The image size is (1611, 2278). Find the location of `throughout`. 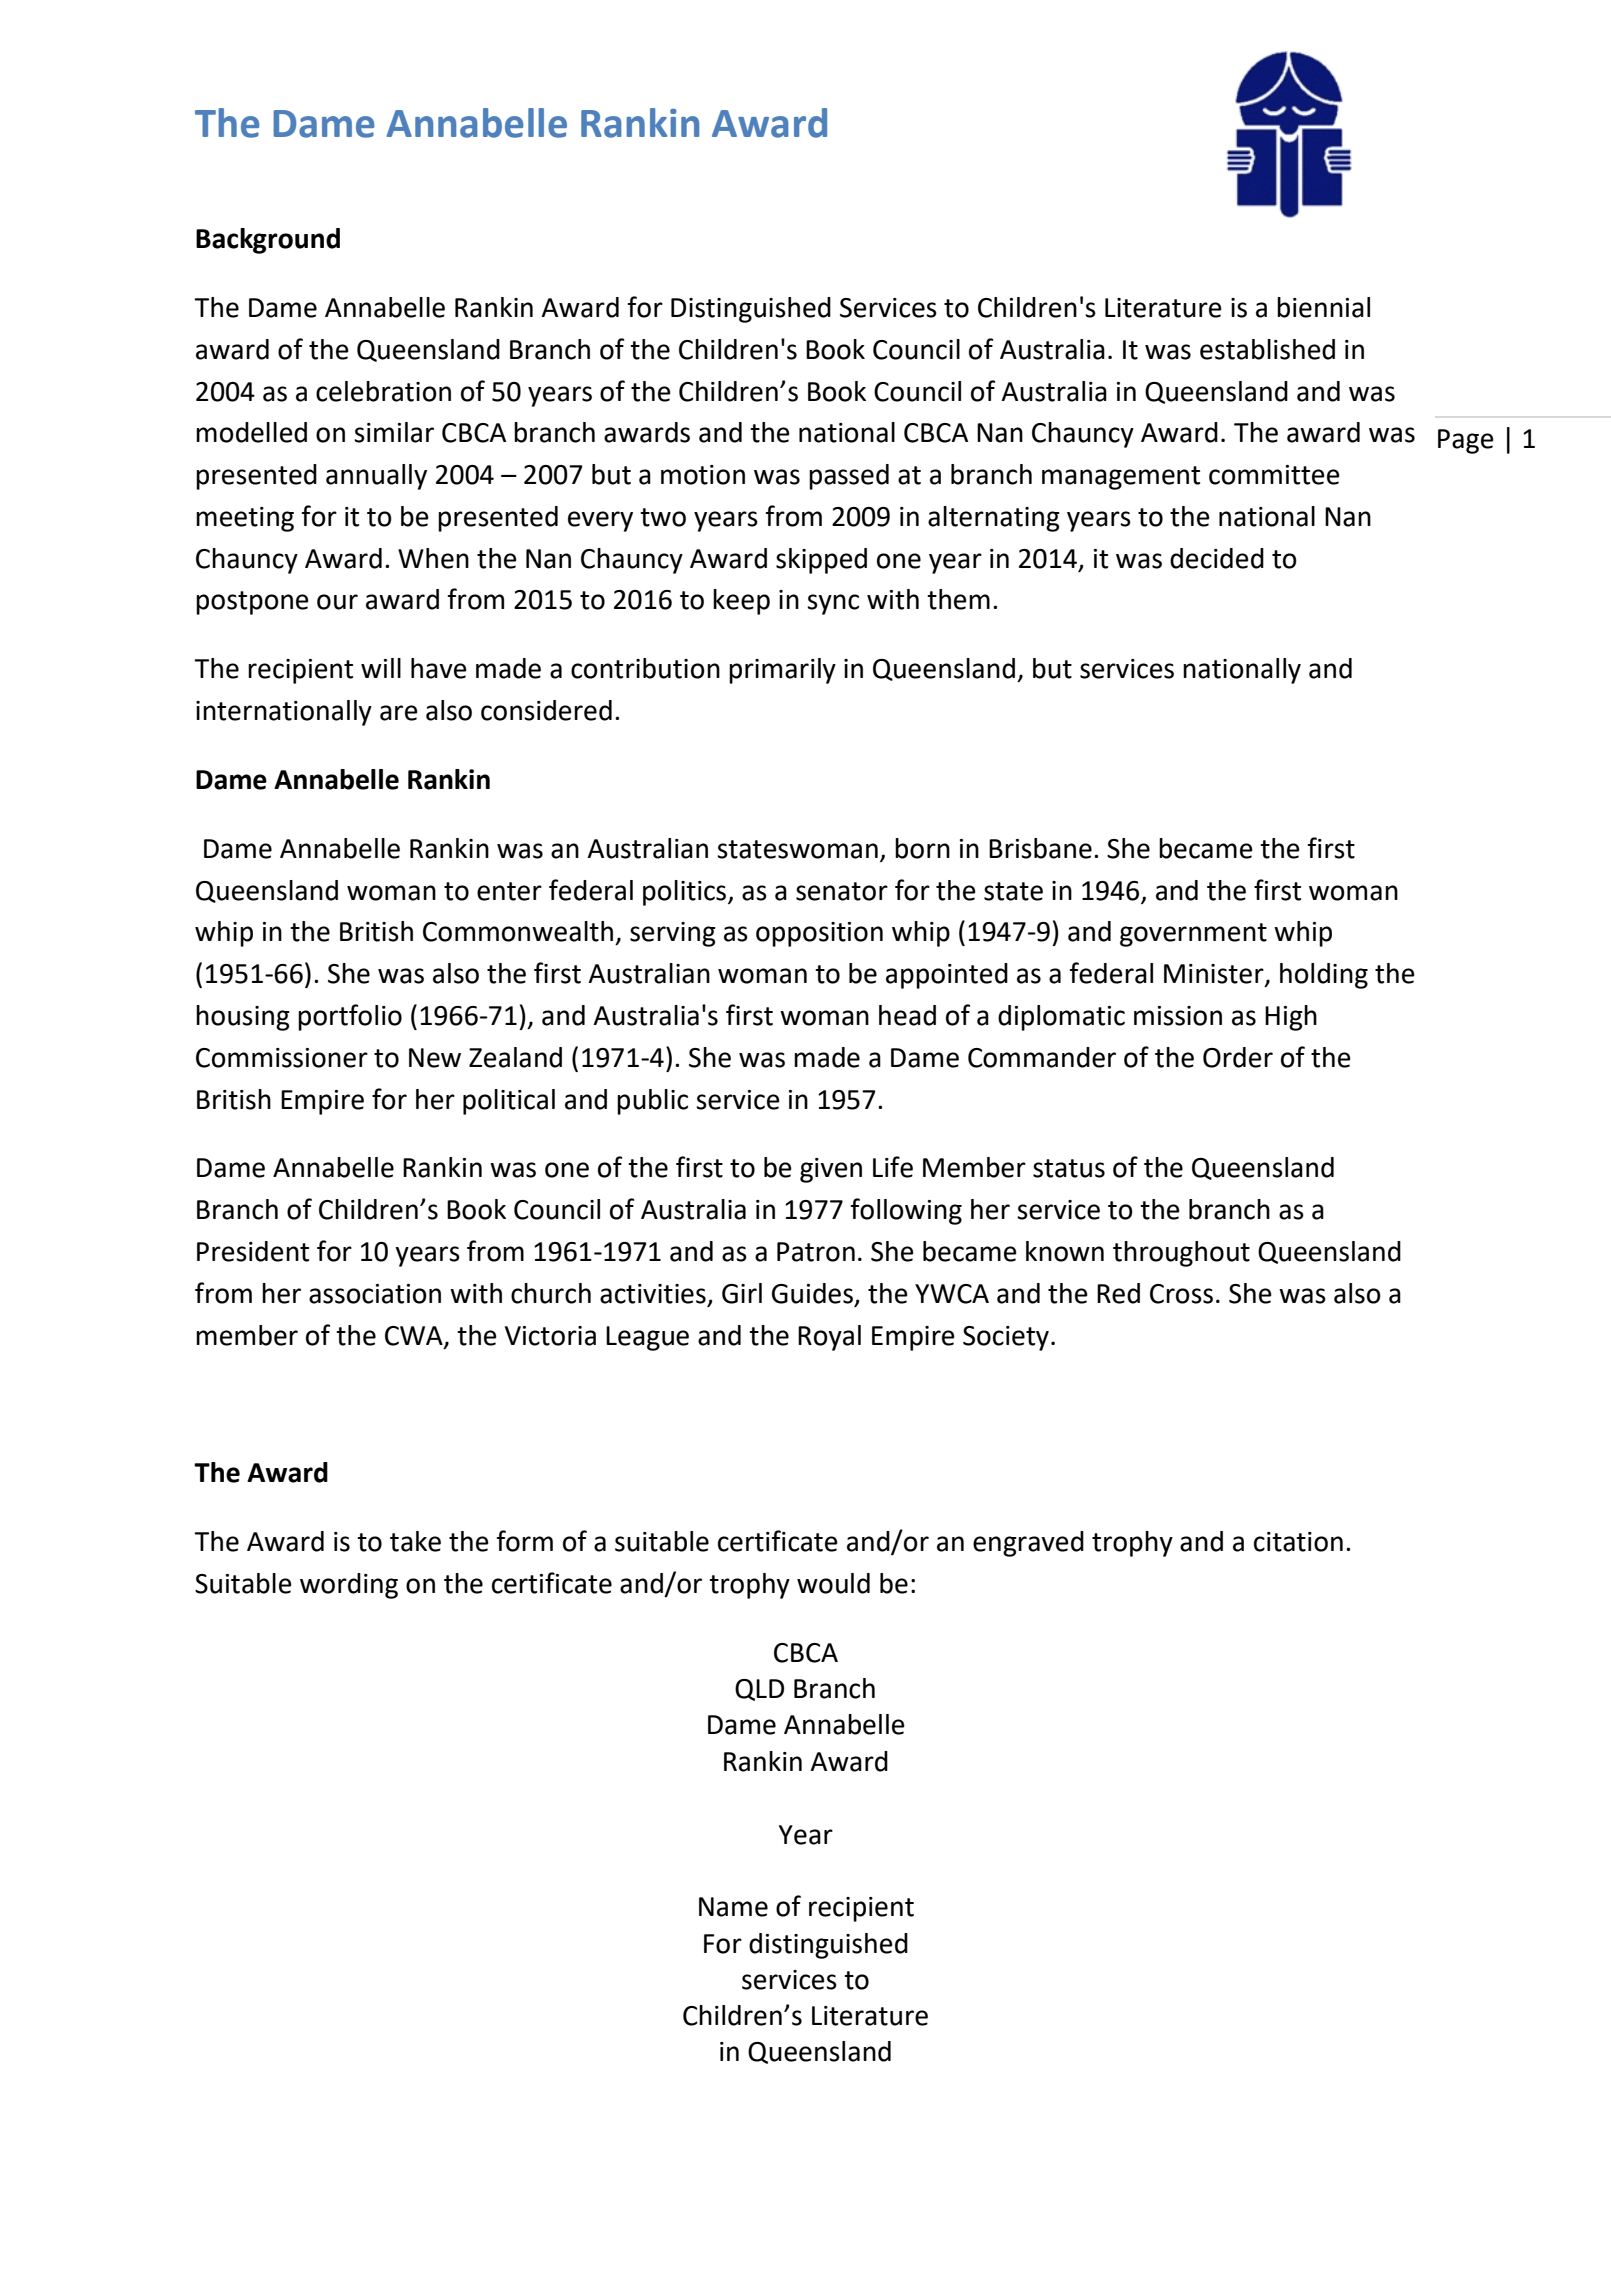

throughout is located at coordinates (1181, 1254).
